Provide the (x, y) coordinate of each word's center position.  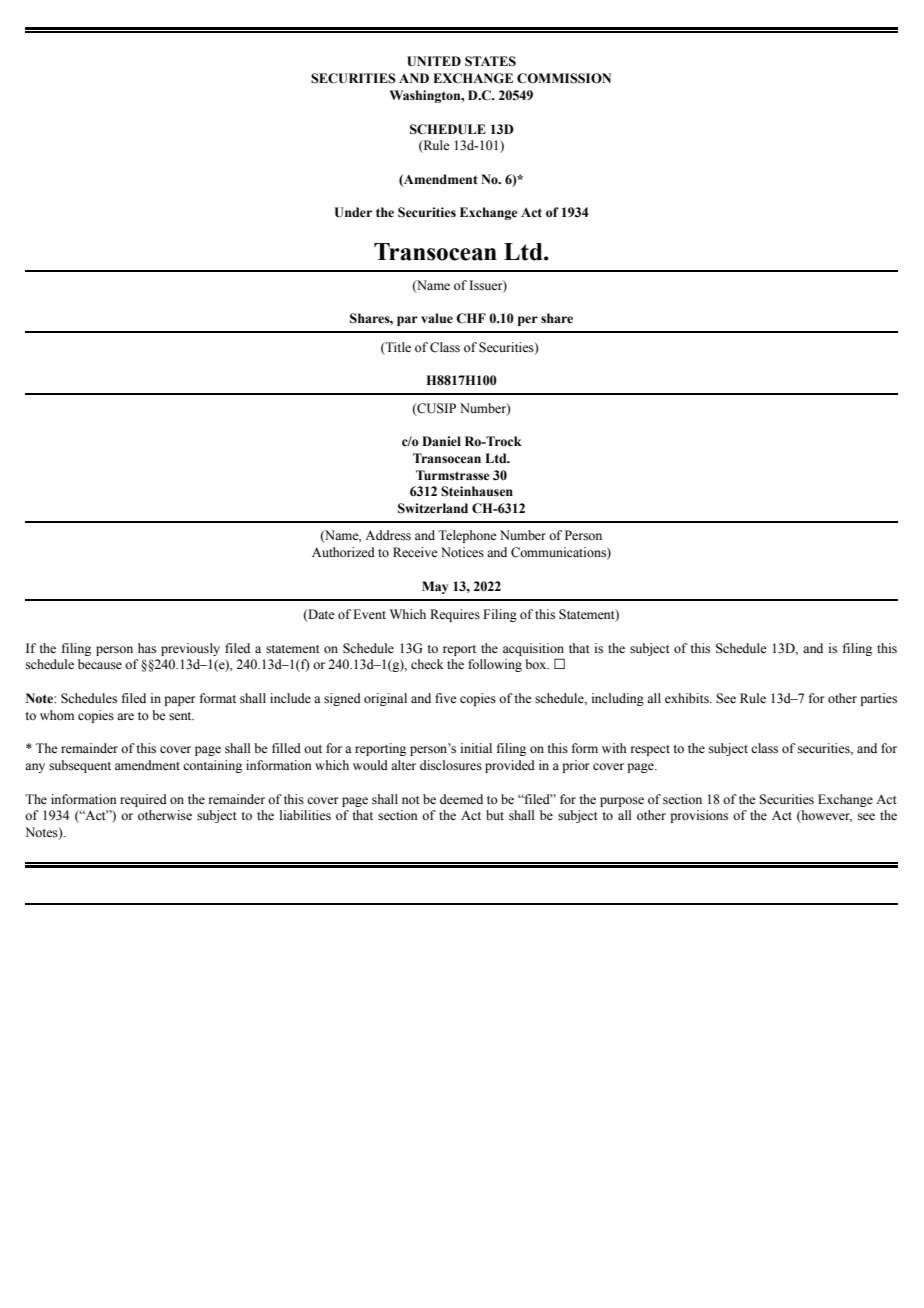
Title (397, 347)
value (437, 318)
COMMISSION (564, 78)
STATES (490, 61)
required (143, 800)
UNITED (434, 61)
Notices (462, 552)
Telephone (467, 536)
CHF (471, 318)
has (147, 648)
